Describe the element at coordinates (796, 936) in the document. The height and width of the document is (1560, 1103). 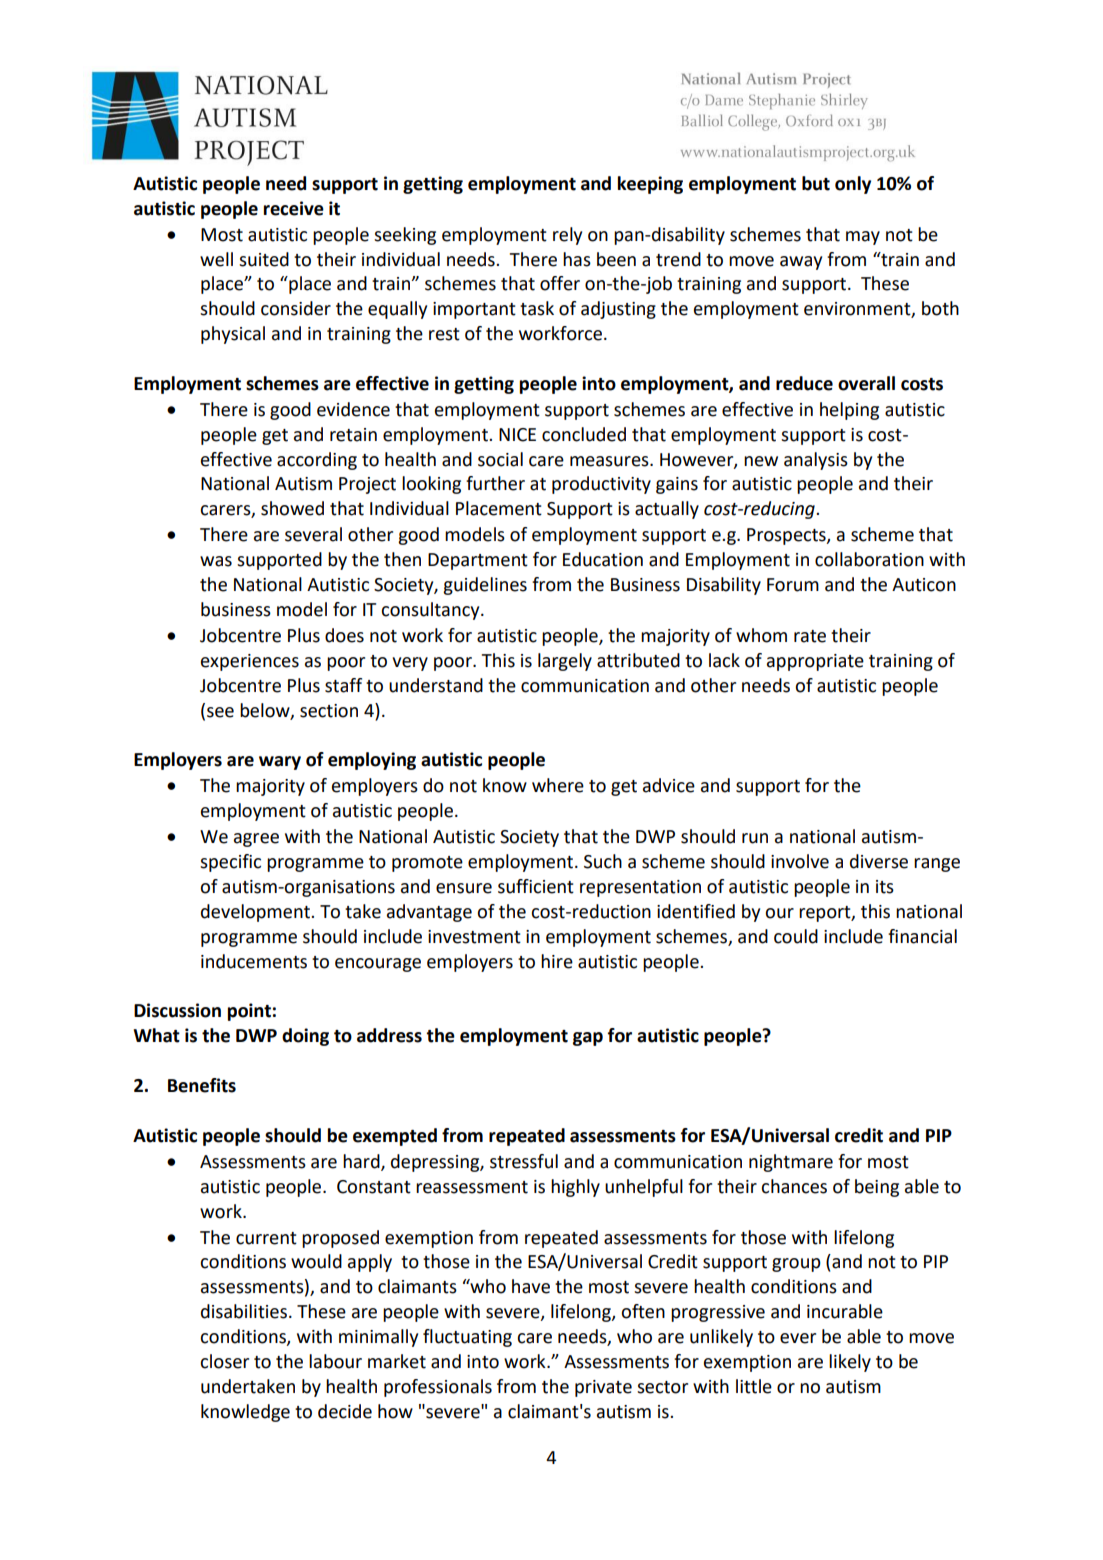
I see `could` at that location.
